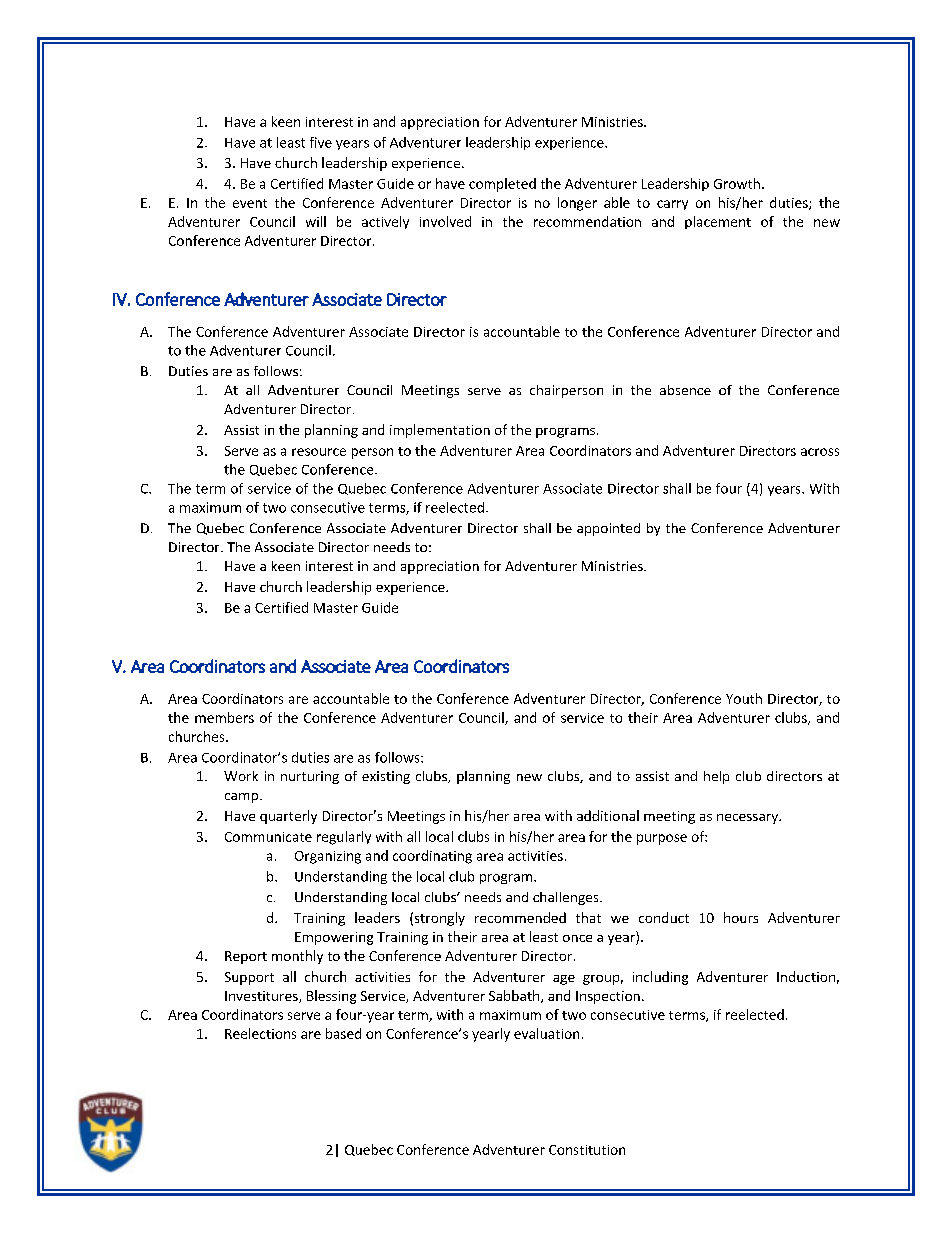 Image resolution: width=952 pixels, height=1233 pixels. I want to click on based, so click(343, 1033).
